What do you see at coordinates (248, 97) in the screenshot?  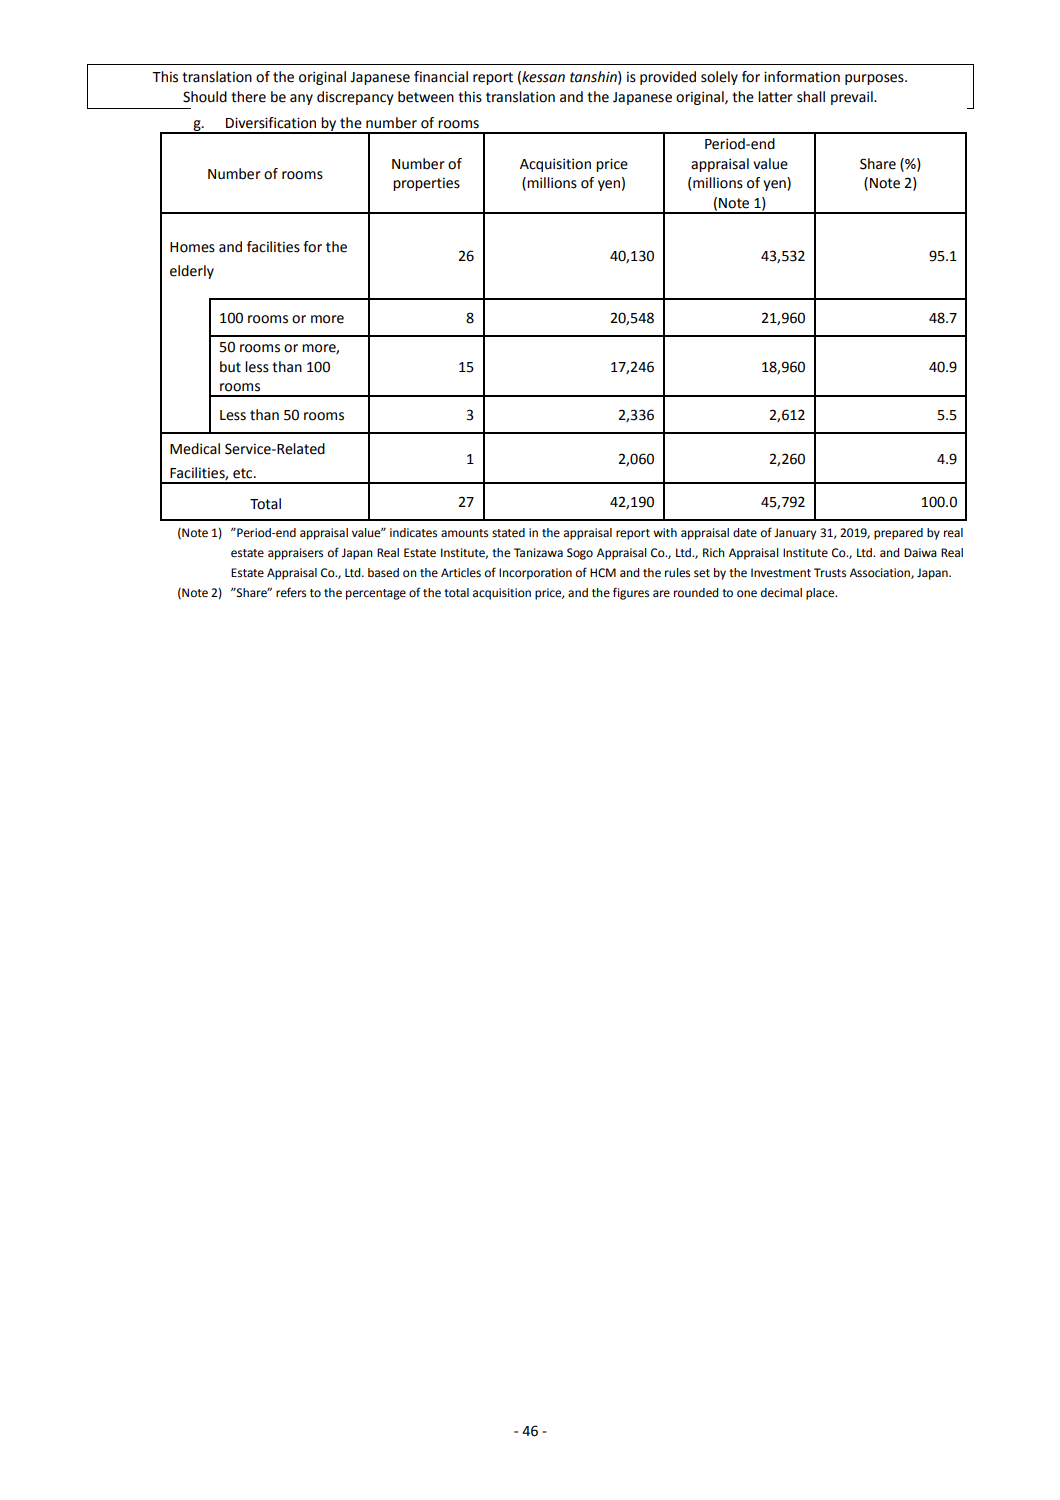 I see `there` at bounding box center [248, 97].
